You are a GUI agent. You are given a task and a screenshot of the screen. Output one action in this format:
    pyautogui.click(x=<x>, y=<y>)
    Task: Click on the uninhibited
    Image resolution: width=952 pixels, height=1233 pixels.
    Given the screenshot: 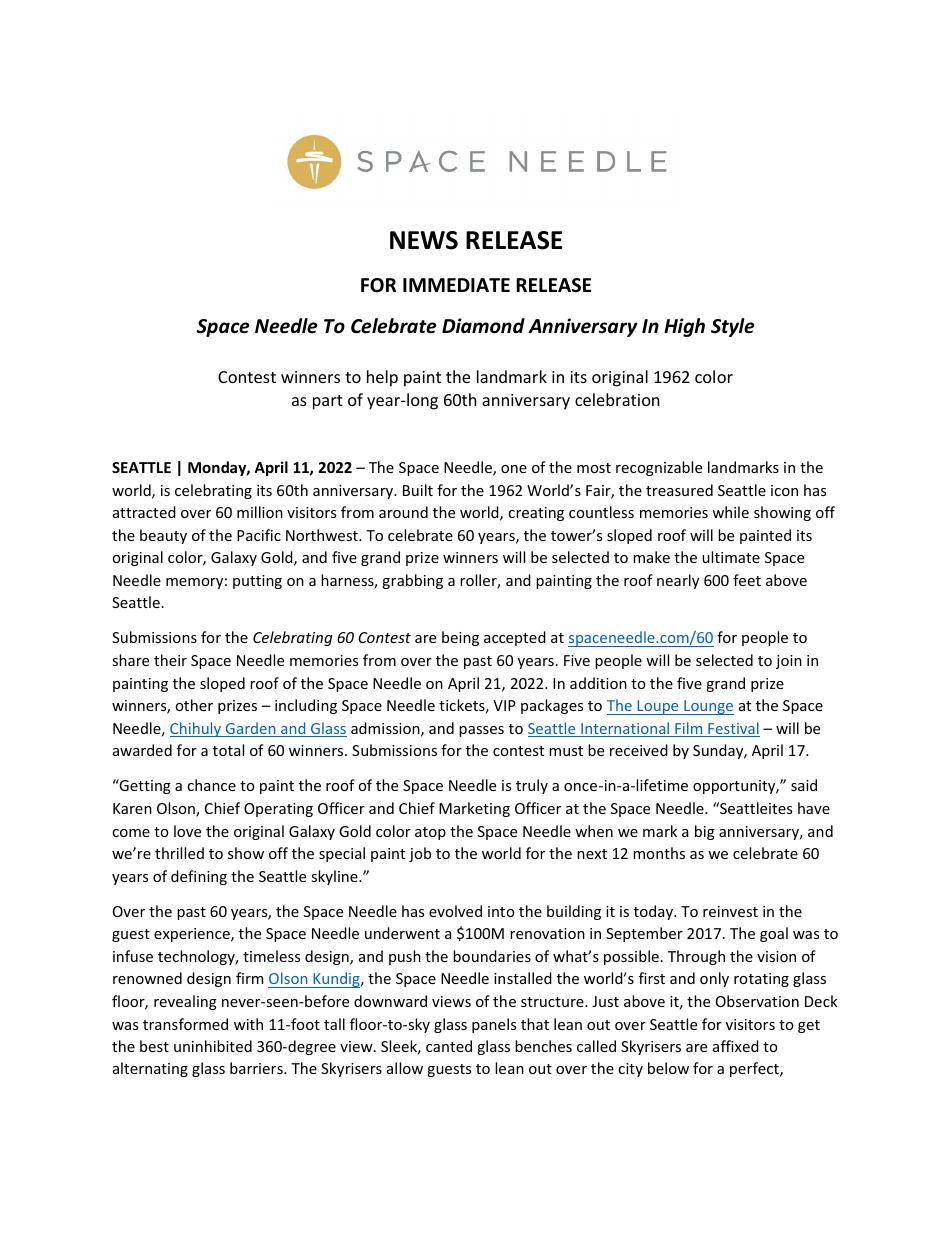 What is the action you would take?
    pyautogui.click(x=213, y=1046)
